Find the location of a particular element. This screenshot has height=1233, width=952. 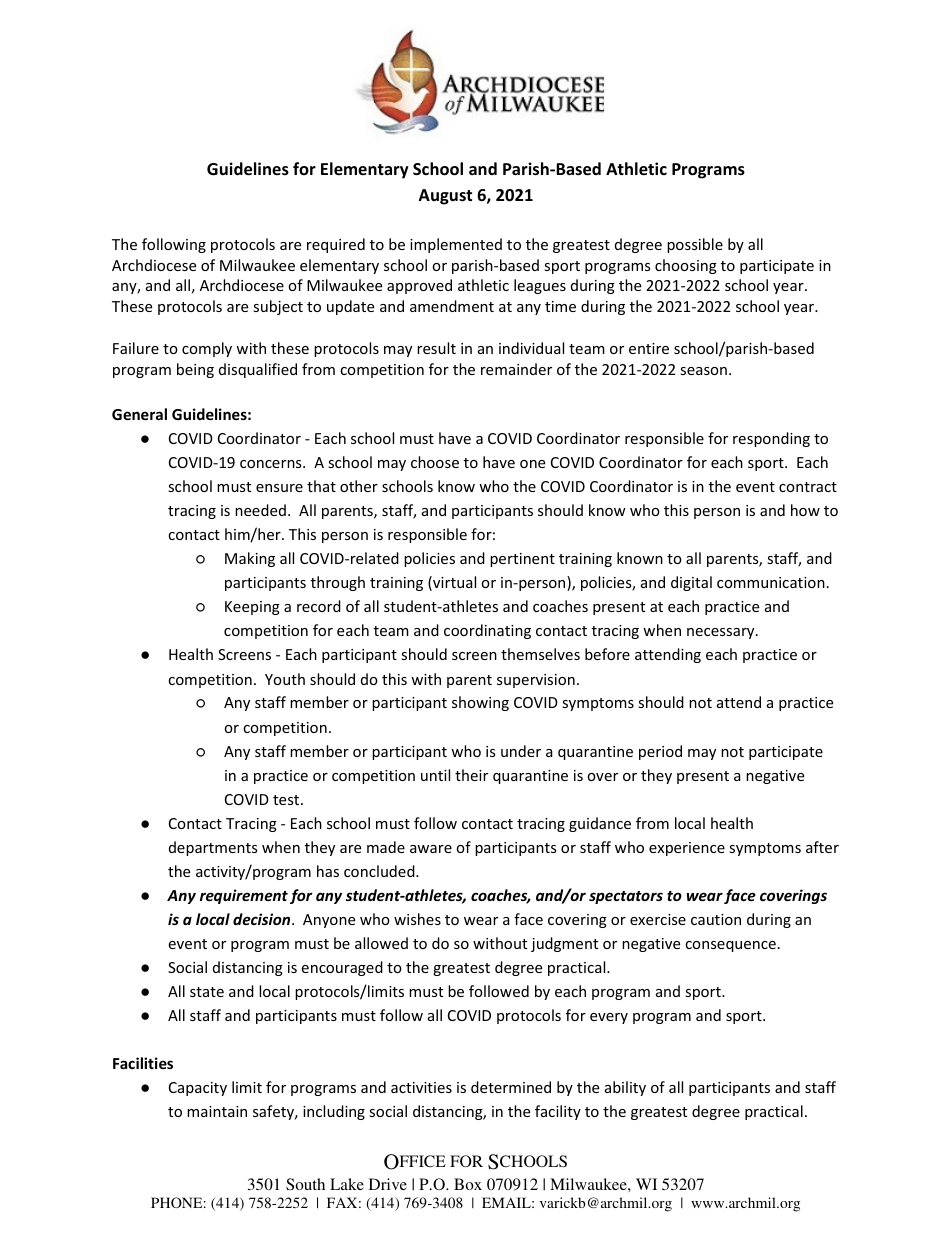

aware is located at coordinates (431, 849).
